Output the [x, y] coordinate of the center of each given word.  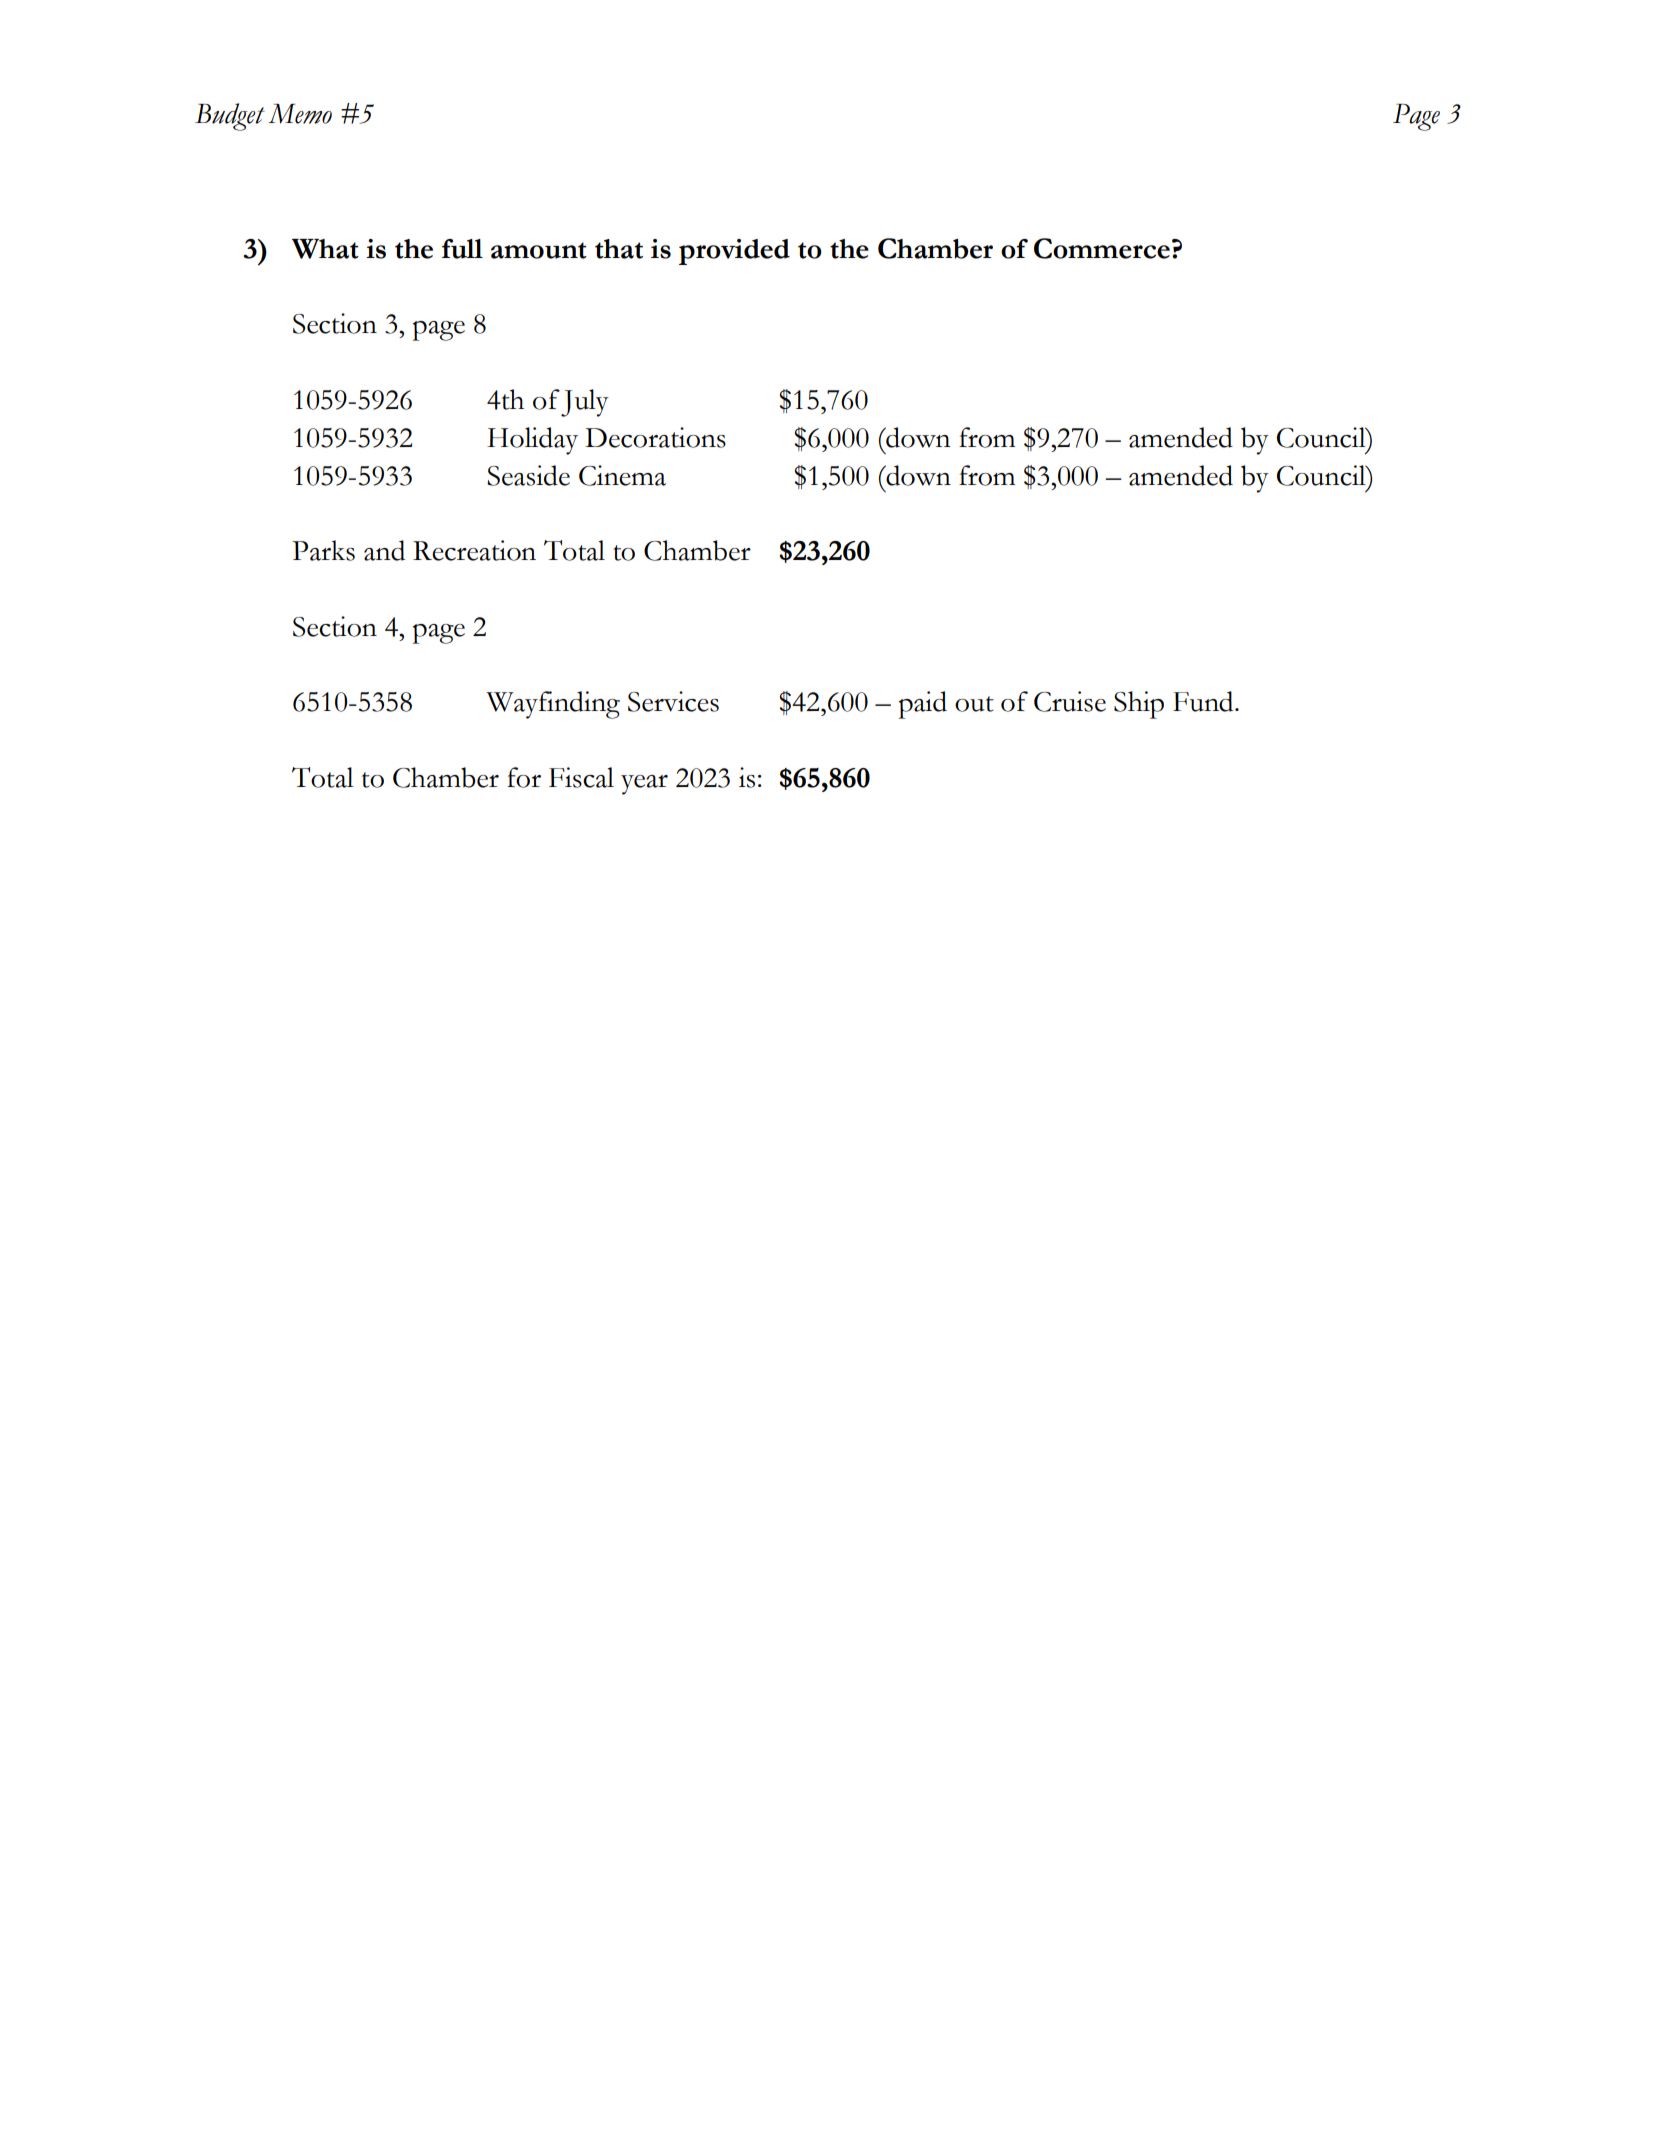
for [524, 777]
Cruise [1070, 701]
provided [734, 252]
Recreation [474, 550]
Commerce [1102, 248]
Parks [323, 550]
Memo [300, 114]
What [325, 249]
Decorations [655, 437]
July [585, 403]
